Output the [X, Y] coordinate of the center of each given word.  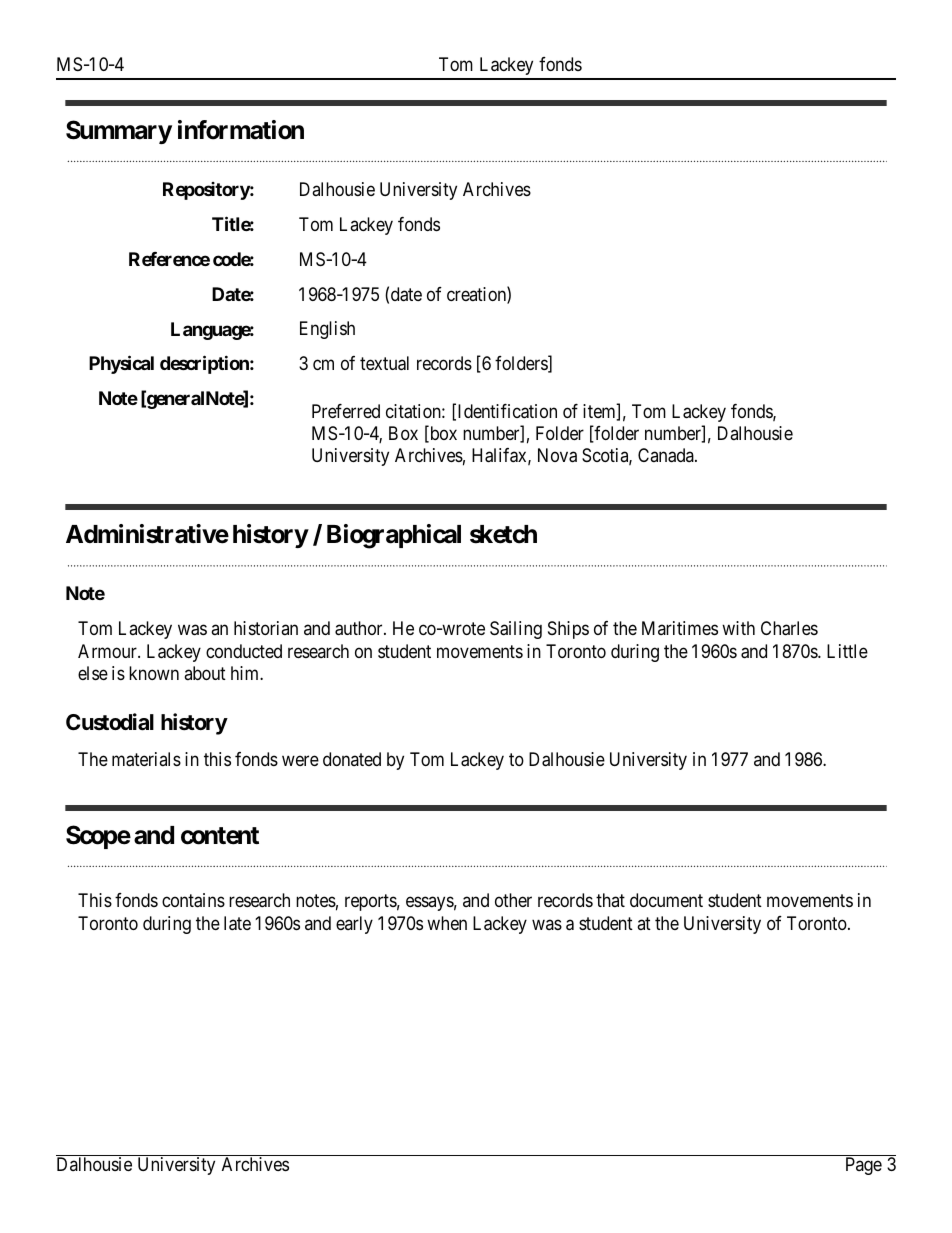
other [513, 900]
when [447, 923]
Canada [667, 455]
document [666, 900]
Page [864, 1166]
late [237, 923]
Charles [789, 628]
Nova [557, 455]
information [241, 130]
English [327, 330]
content [220, 836]
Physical [121, 364]
